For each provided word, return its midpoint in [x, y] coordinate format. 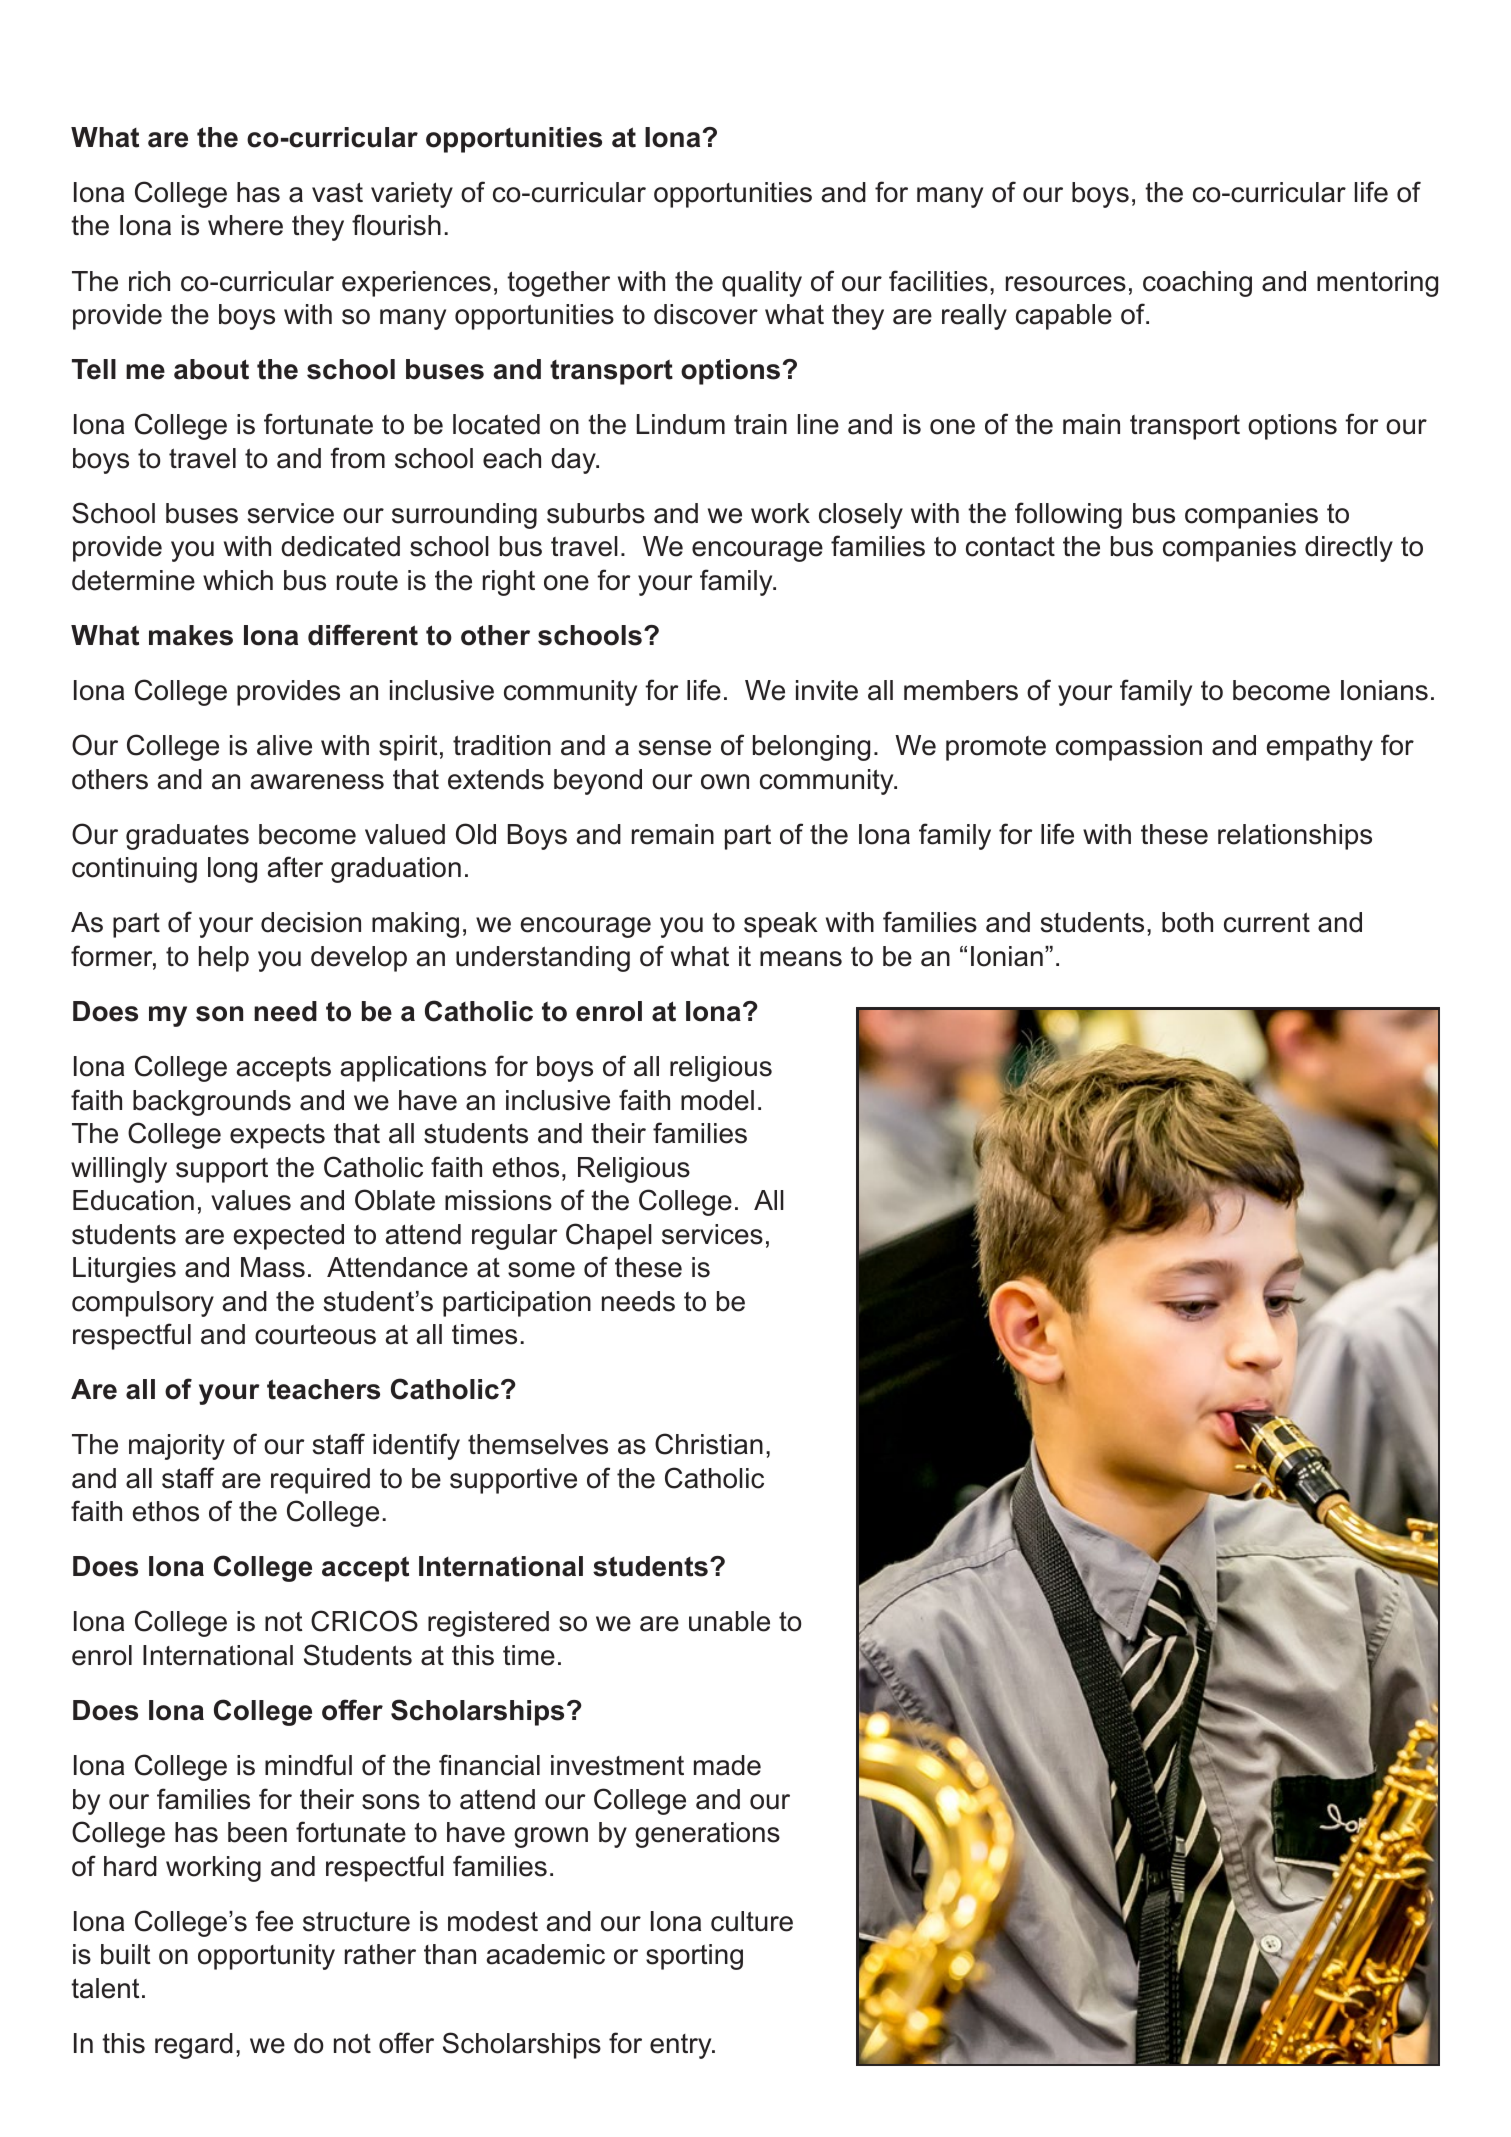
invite [827, 690]
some [541, 1270]
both [1187, 922]
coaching [1197, 284]
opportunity [266, 1957]
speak [781, 925]
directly [1349, 549]
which [238, 580]
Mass [273, 1267]
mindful [308, 1765]
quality [762, 284]
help [224, 959]
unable [729, 1621]
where [245, 225]
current [1267, 922]
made [727, 1765]
